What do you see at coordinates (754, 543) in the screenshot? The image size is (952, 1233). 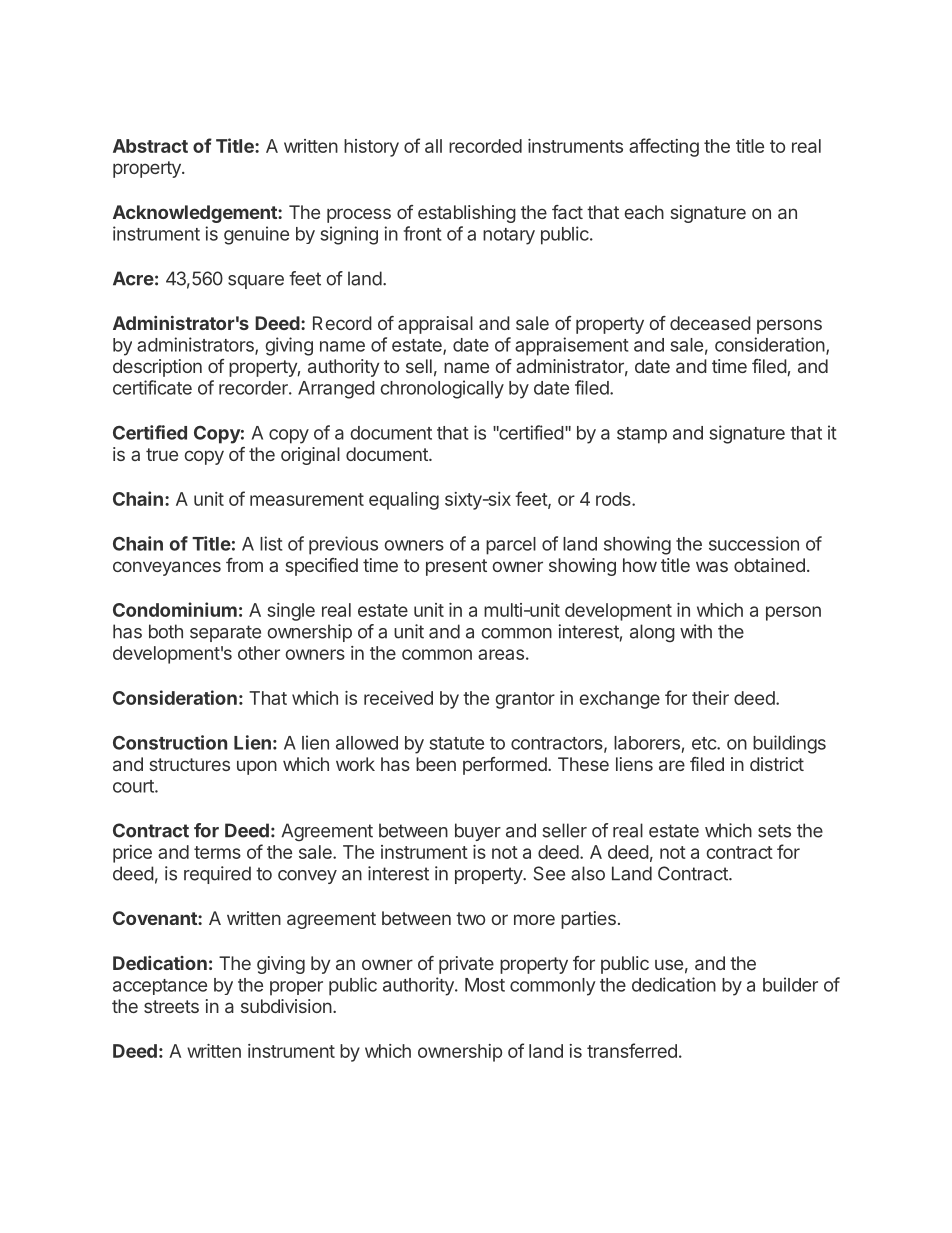 I see `succession` at bounding box center [754, 543].
